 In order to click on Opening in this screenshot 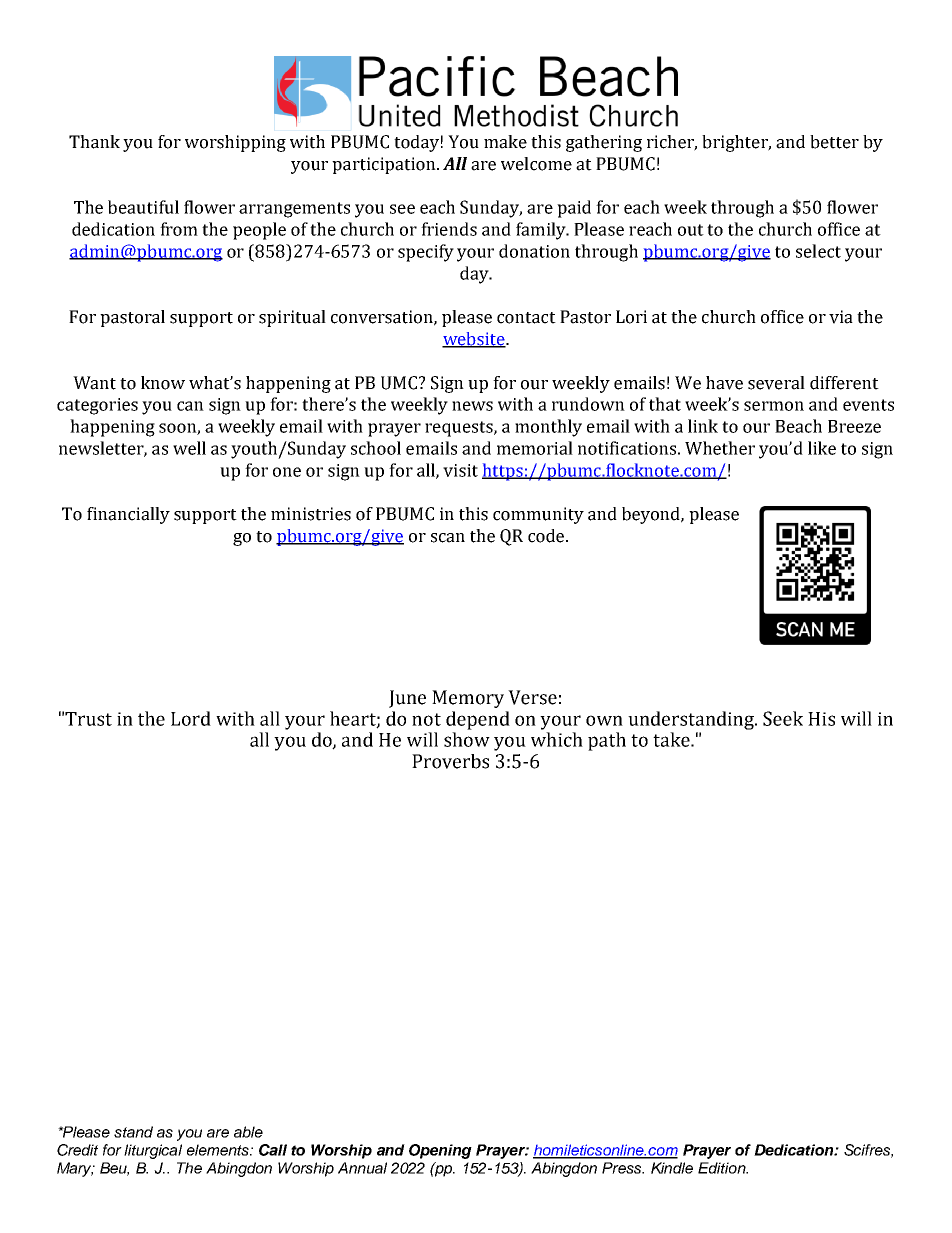, I will do `click(440, 1151)`.
